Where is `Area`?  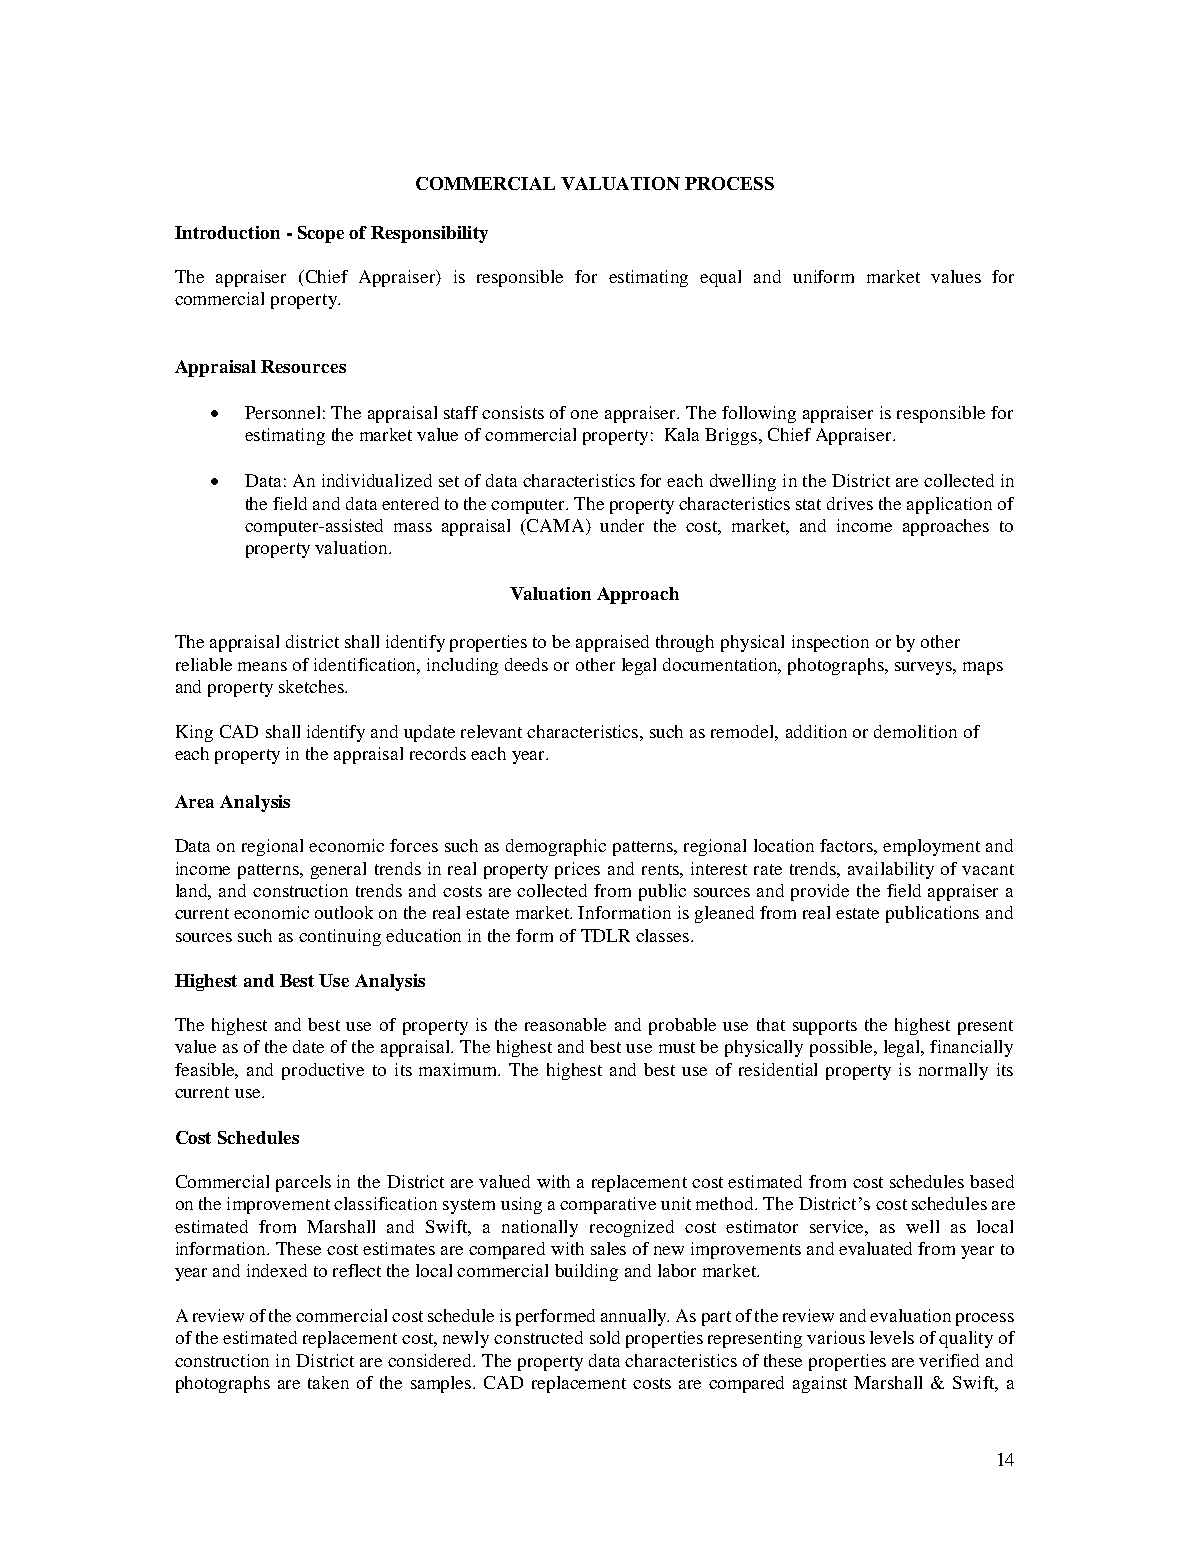 Area is located at coordinates (194, 801).
